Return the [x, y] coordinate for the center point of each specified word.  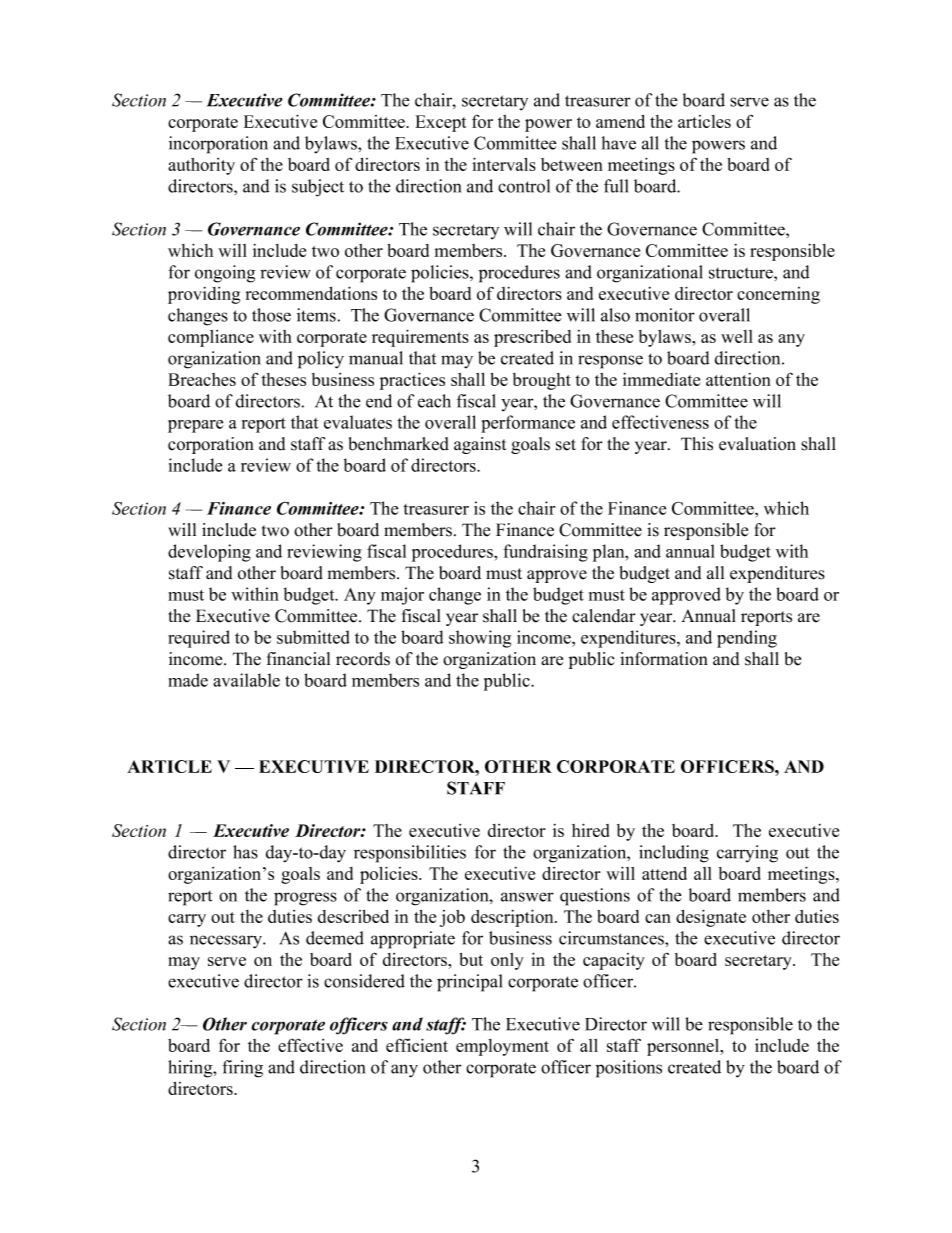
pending [747, 639]
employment [502, 1047]
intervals [504, 164]
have [619, 143]
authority [201, 166]
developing [209, 553]
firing [242, 1069]
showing [480, 639]
